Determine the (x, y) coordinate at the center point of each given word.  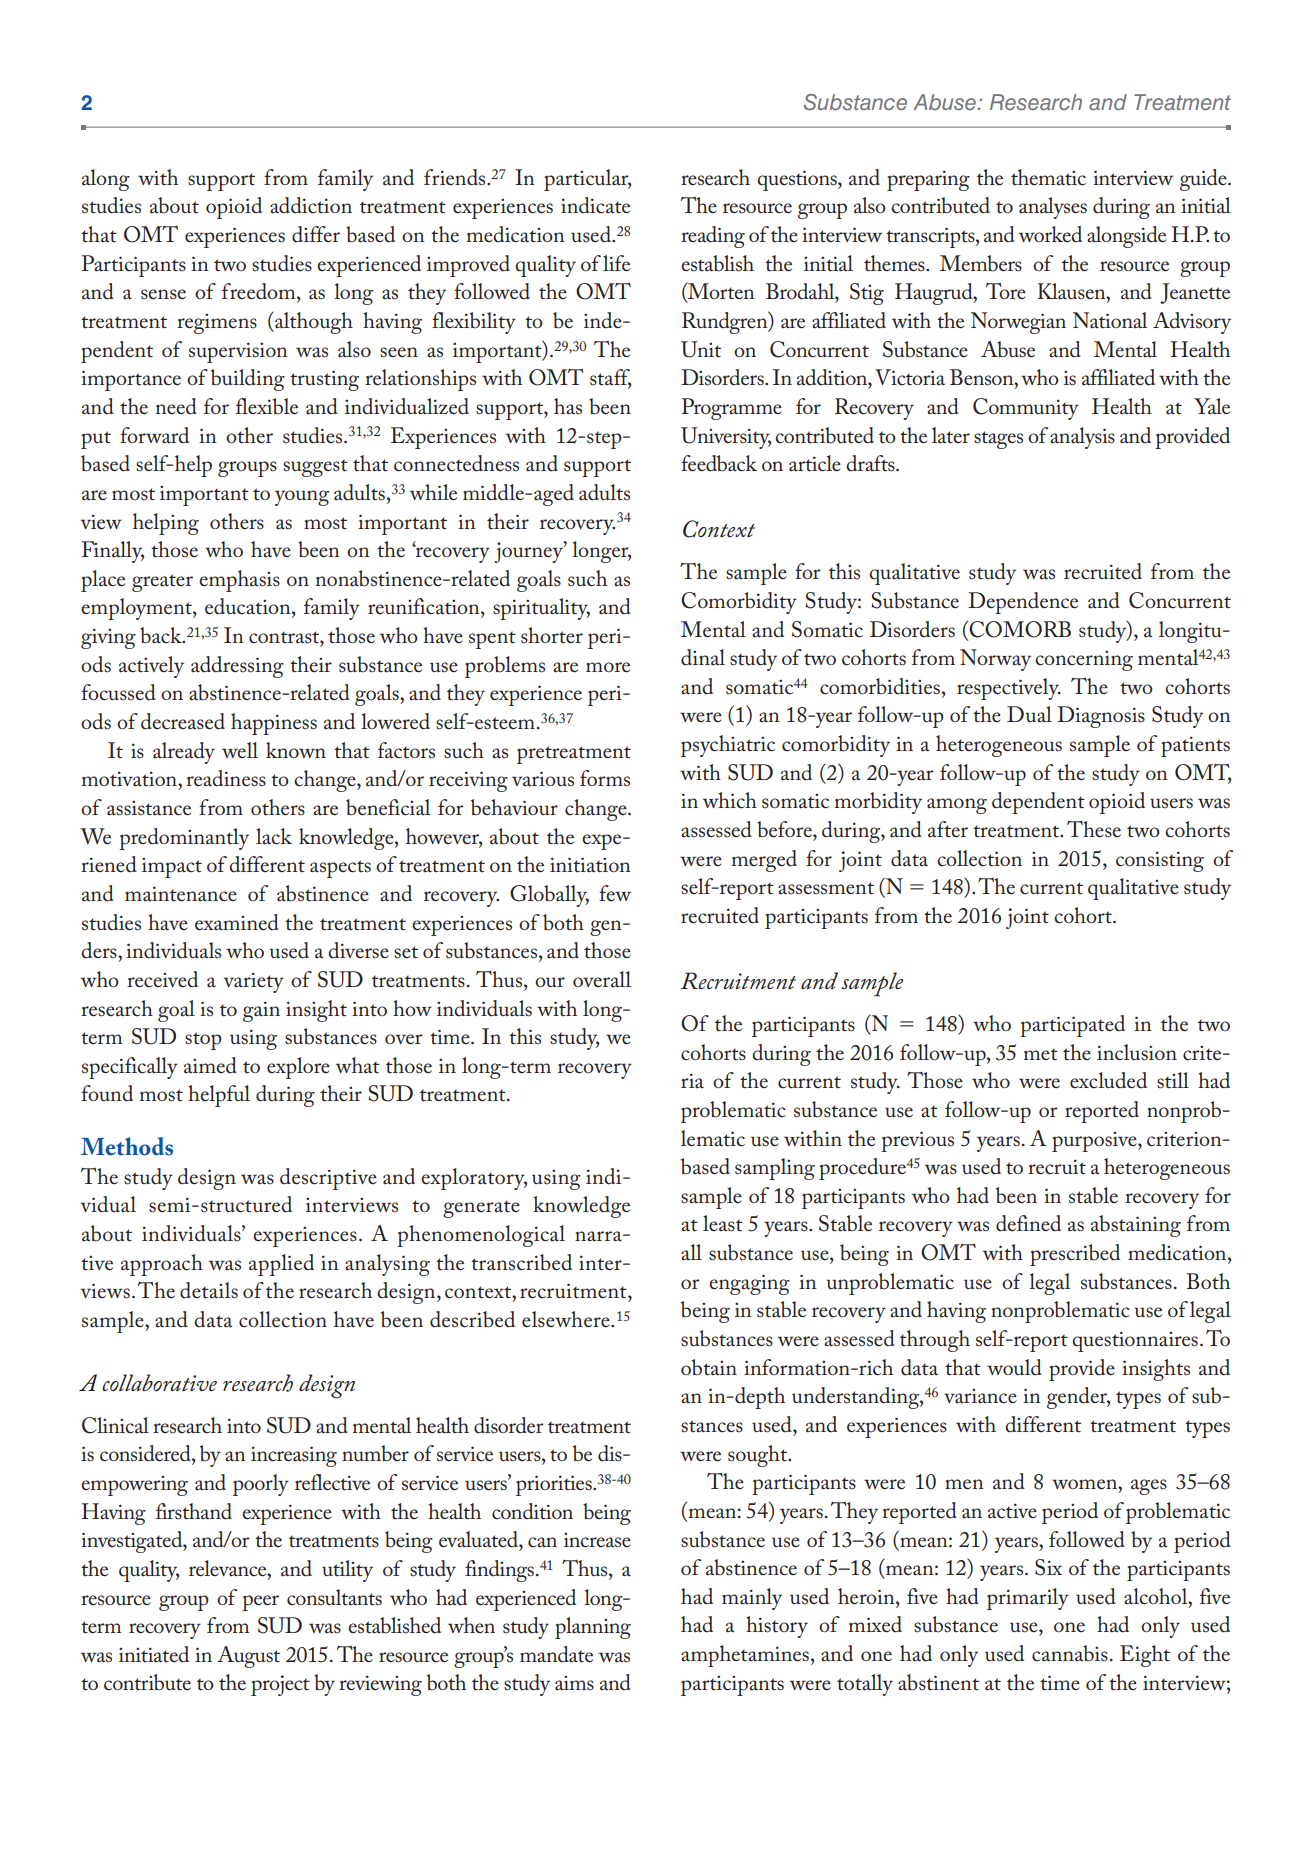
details (209, 1290)
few (615, 893)
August (248, 1657)
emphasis (239, 581)
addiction (311, 205)
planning (593, 1628)
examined (237, 922)
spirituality (541, 609)
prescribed (1075, 1255)
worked (1050, 234)
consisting (1160, 862)
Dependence (1023, 603)
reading (713, 237)
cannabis (1070, 1653)
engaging (749, 1284)
